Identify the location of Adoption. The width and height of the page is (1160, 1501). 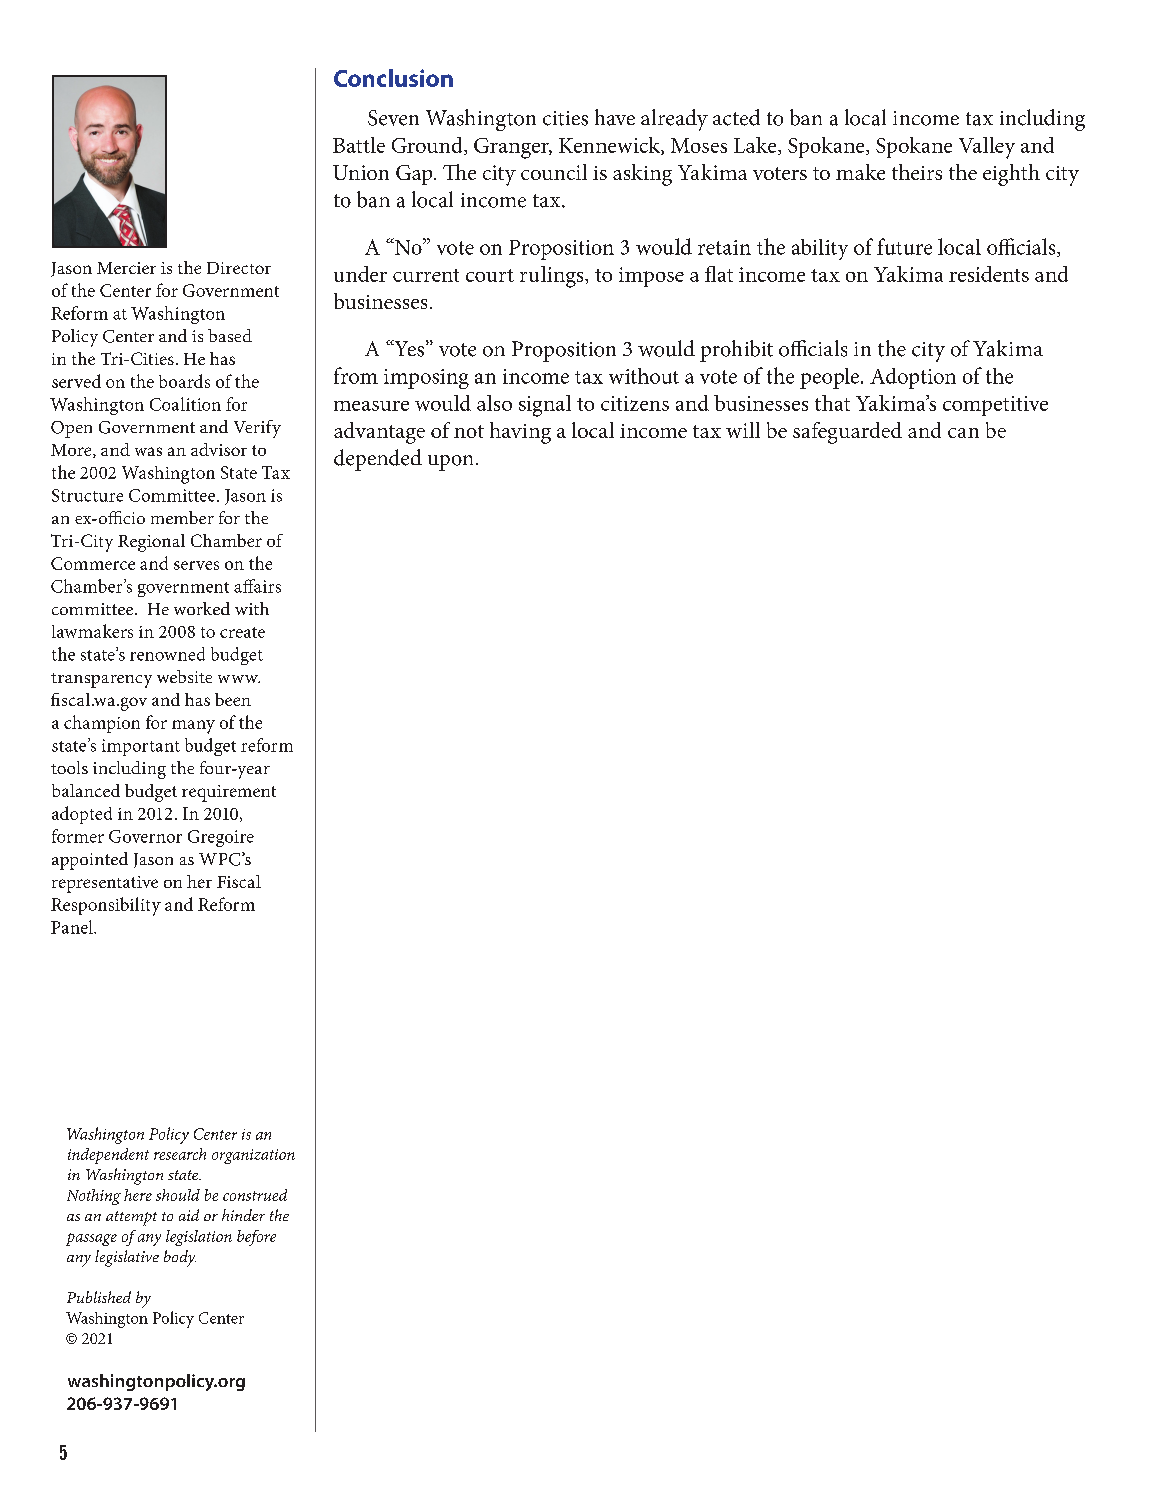
(913, 378).
